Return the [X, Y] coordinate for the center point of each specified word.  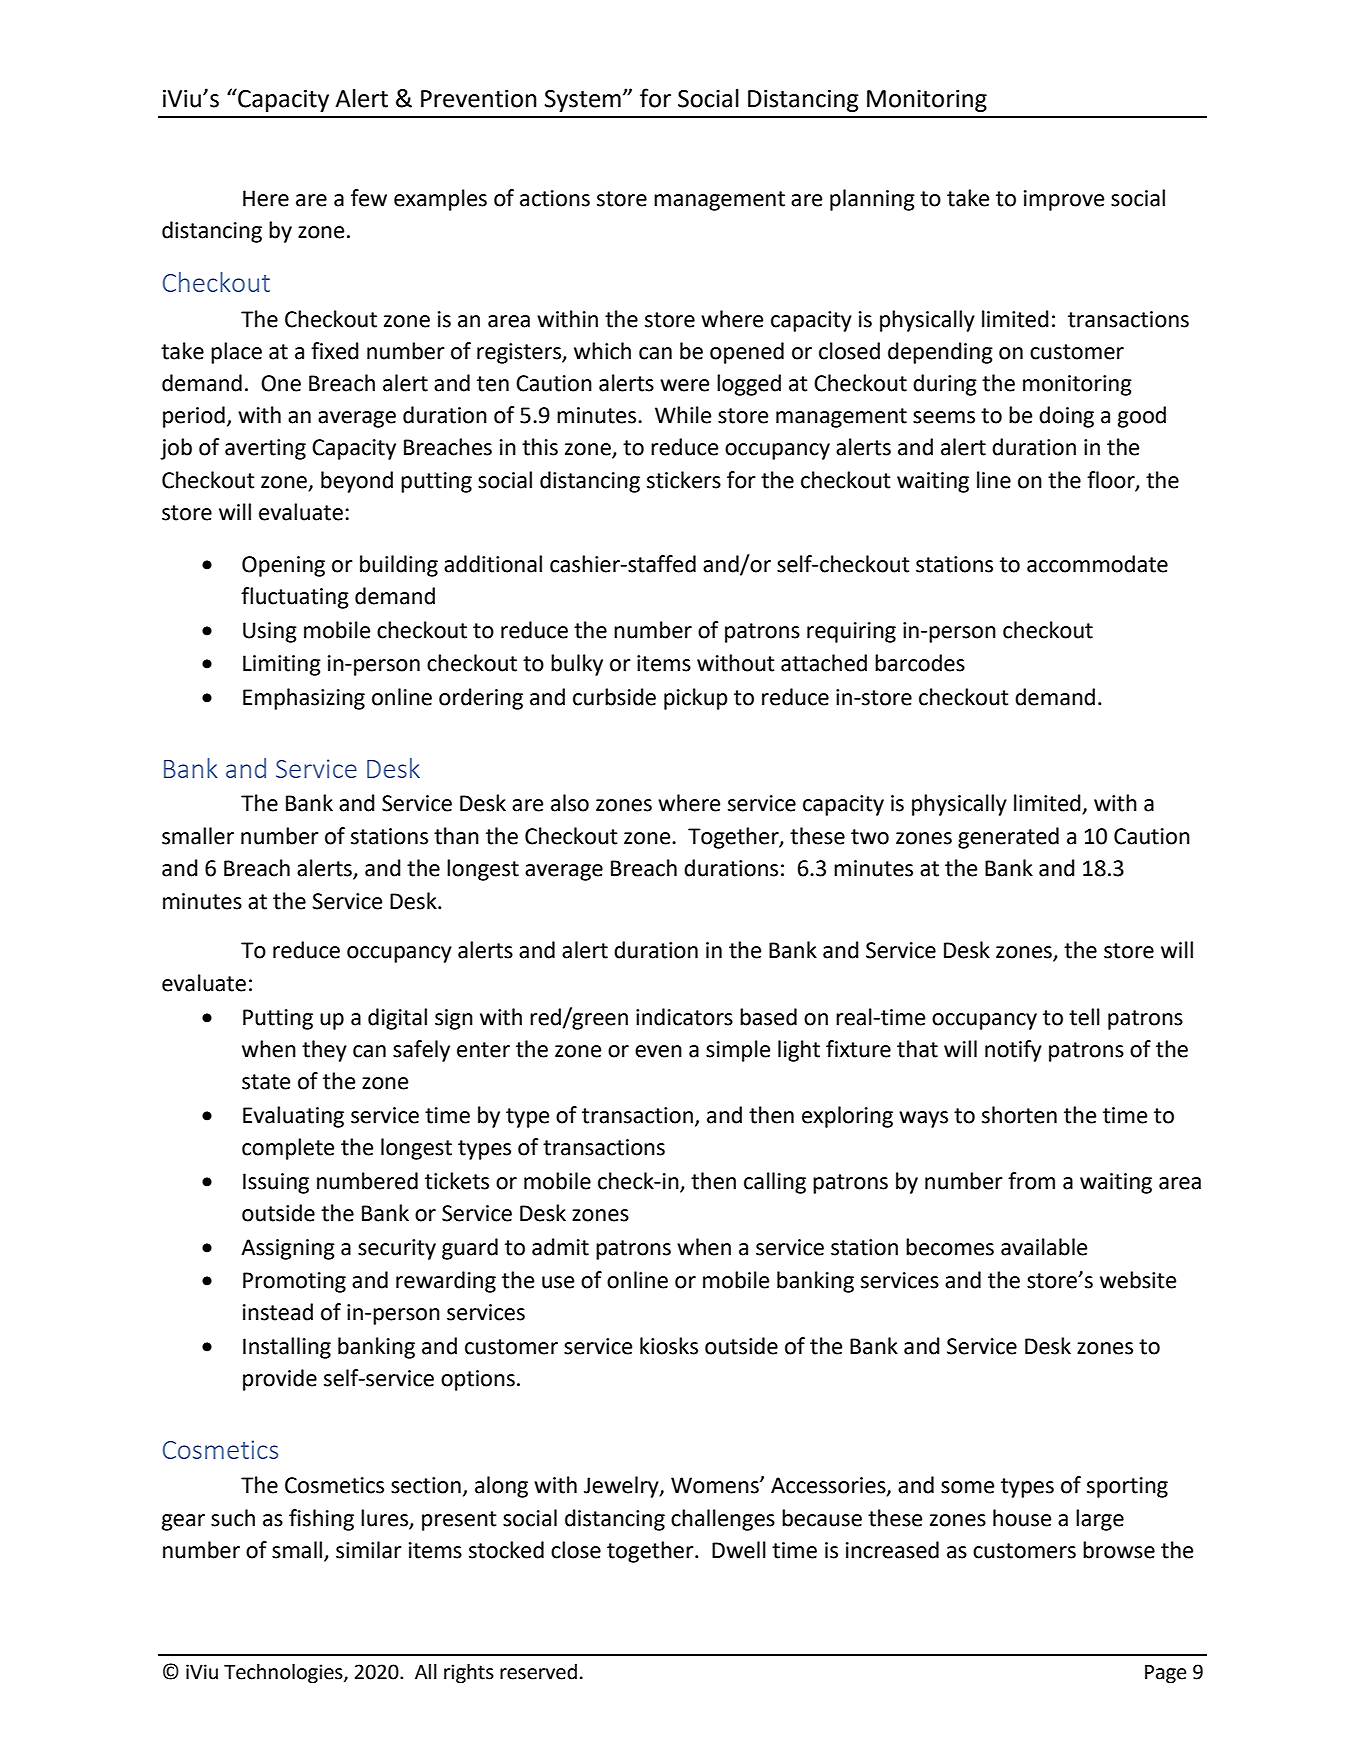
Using [270, 632]
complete [288, 1149]
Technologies [284, 1674]
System [583, 101]
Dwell [739, 1550]
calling [775, 1183]
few [369, 198]
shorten [1019, 1115]
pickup [696, 699]
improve [1064, 200]
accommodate [1097, 564]
